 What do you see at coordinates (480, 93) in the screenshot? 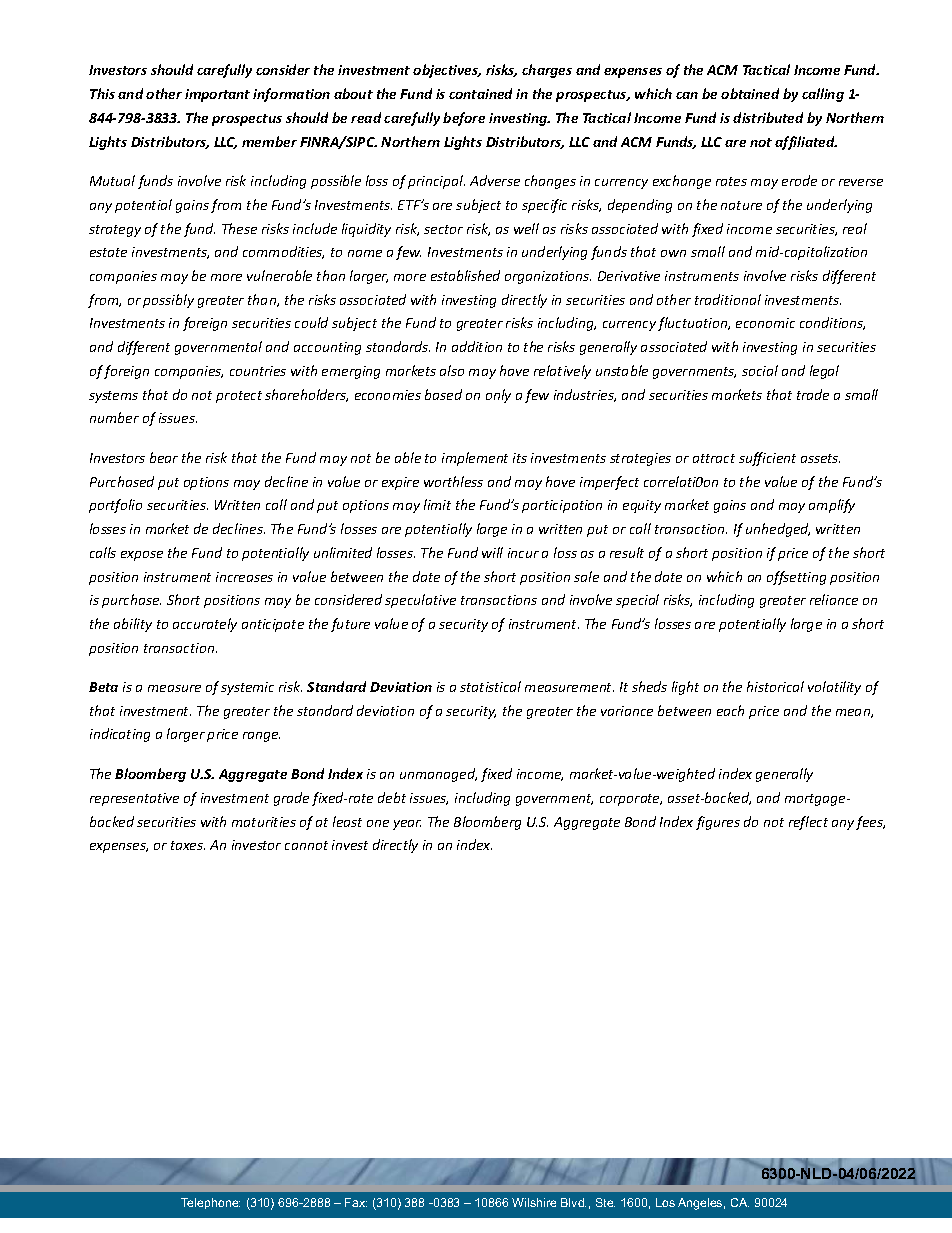
I see `contained` at bounding box center [480, 93].
